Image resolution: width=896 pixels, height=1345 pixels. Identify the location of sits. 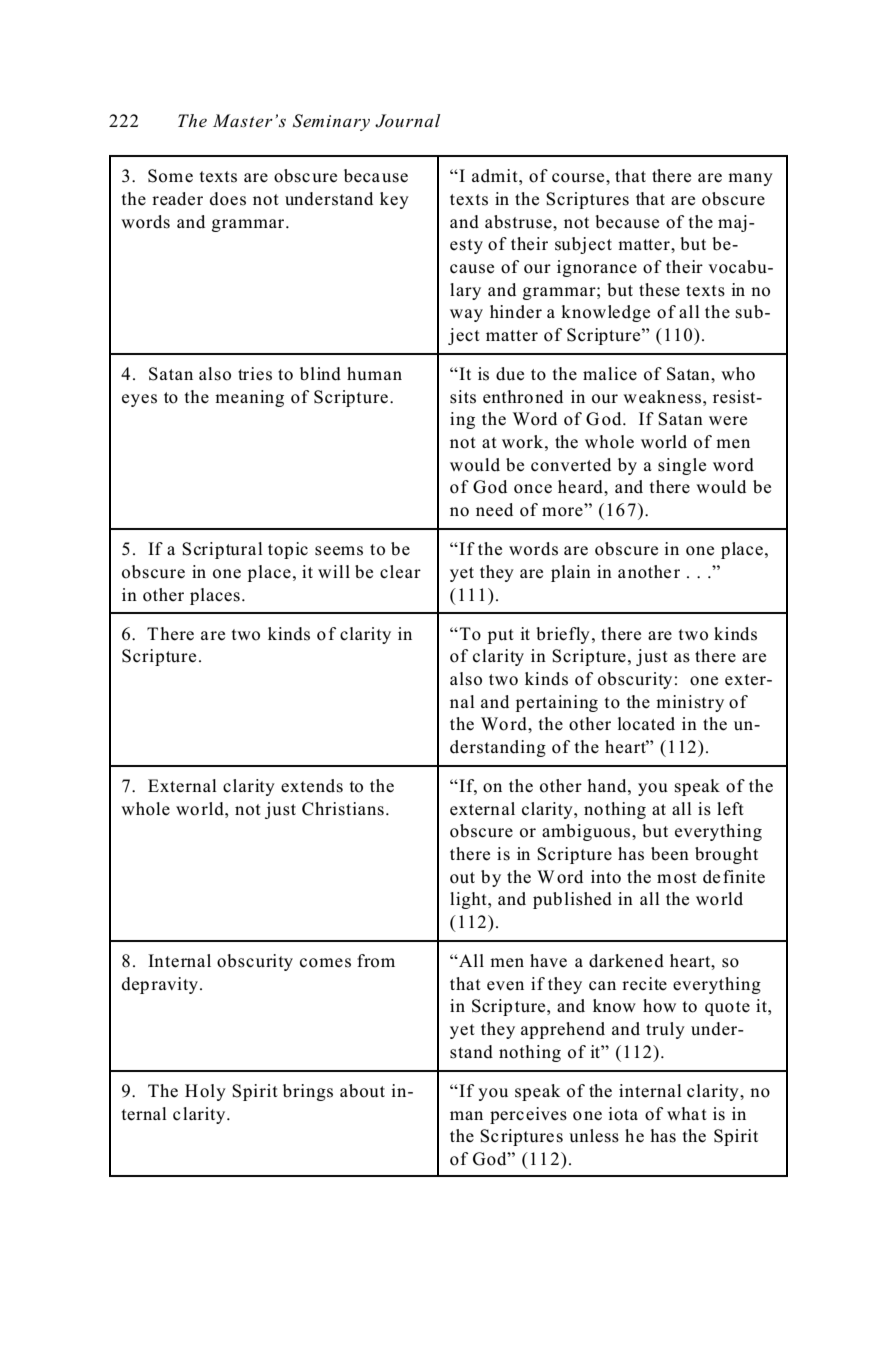
(463, 397).
